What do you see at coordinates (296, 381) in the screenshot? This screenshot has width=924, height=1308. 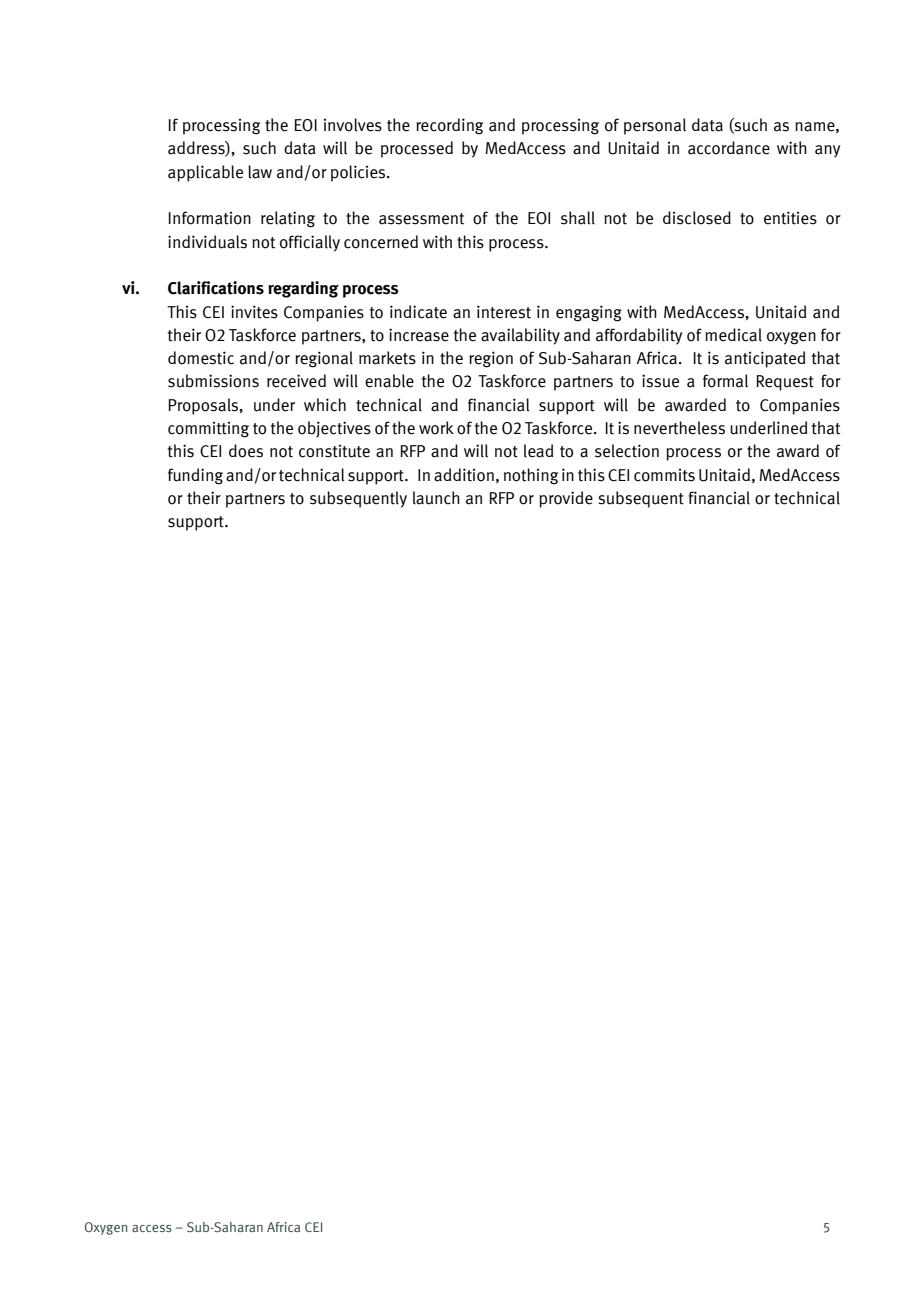 I see `received` at bounding box center [296, 381].
